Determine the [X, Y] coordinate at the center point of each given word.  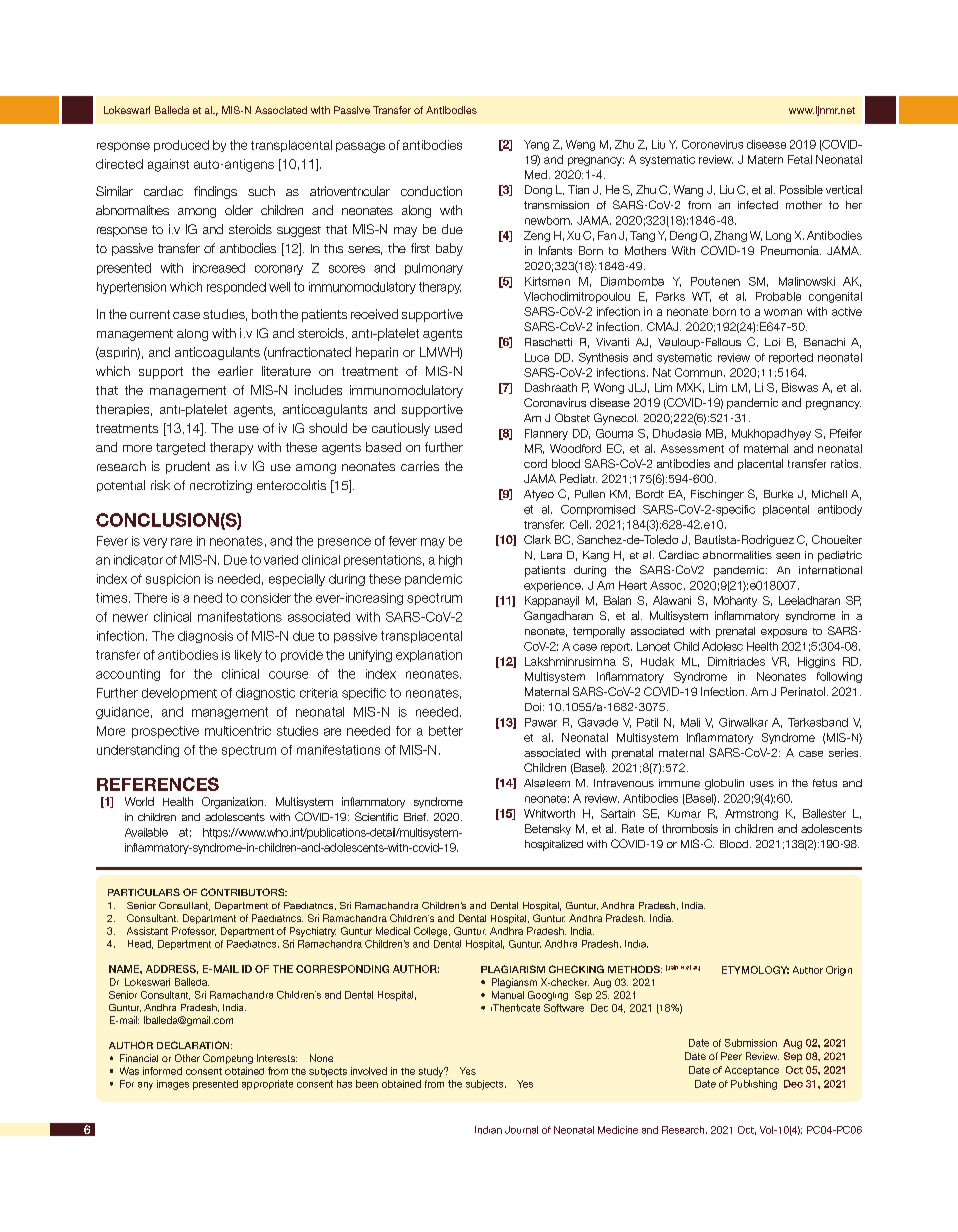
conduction [431, 191]
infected [758, 205]
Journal [521, 1130]
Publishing [754, 1085]
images [173, 1085]
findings [215, 192]
